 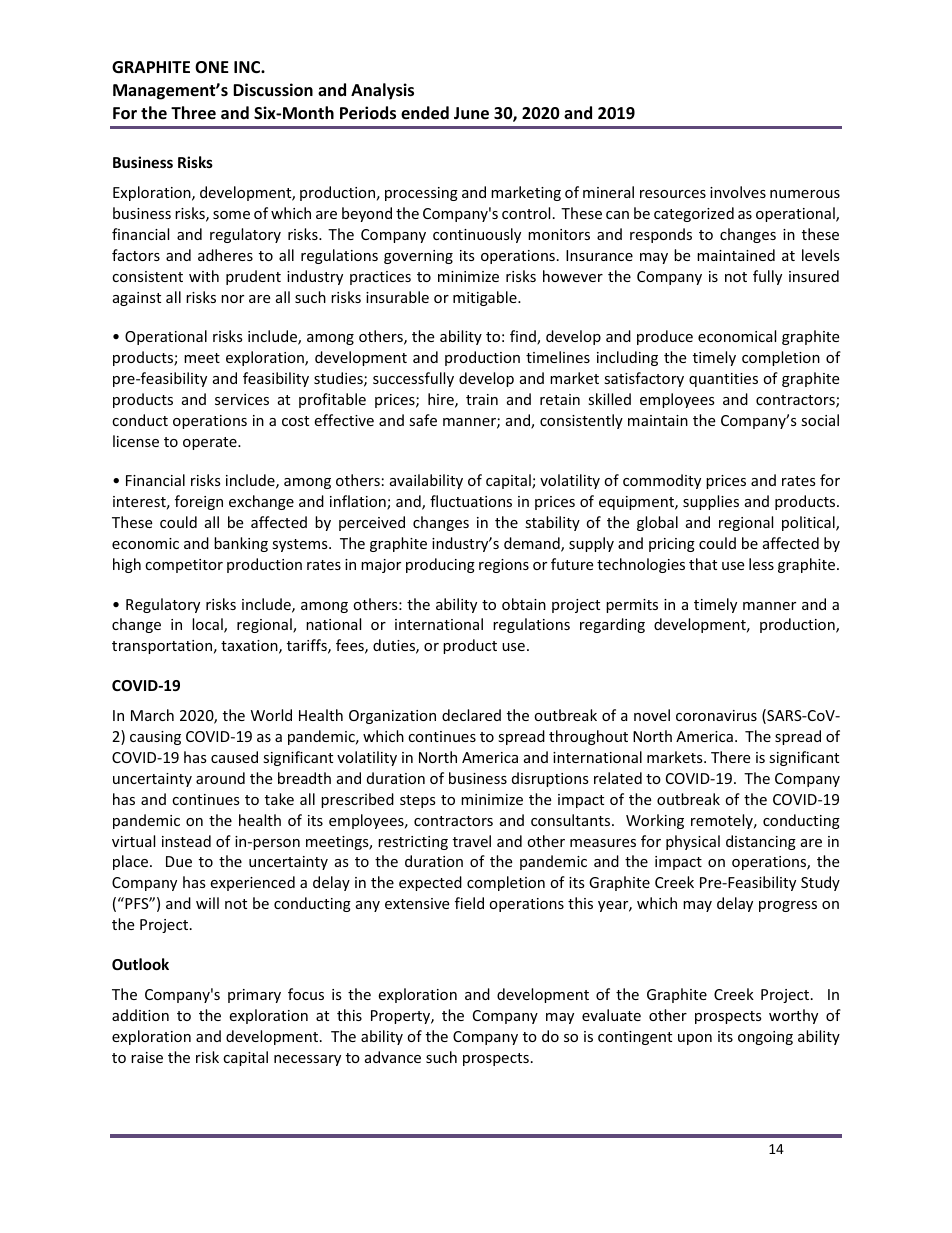 What do you see at coordinates (471, 715) in the page?
I see `declared` at bounding box center [471, 715].
